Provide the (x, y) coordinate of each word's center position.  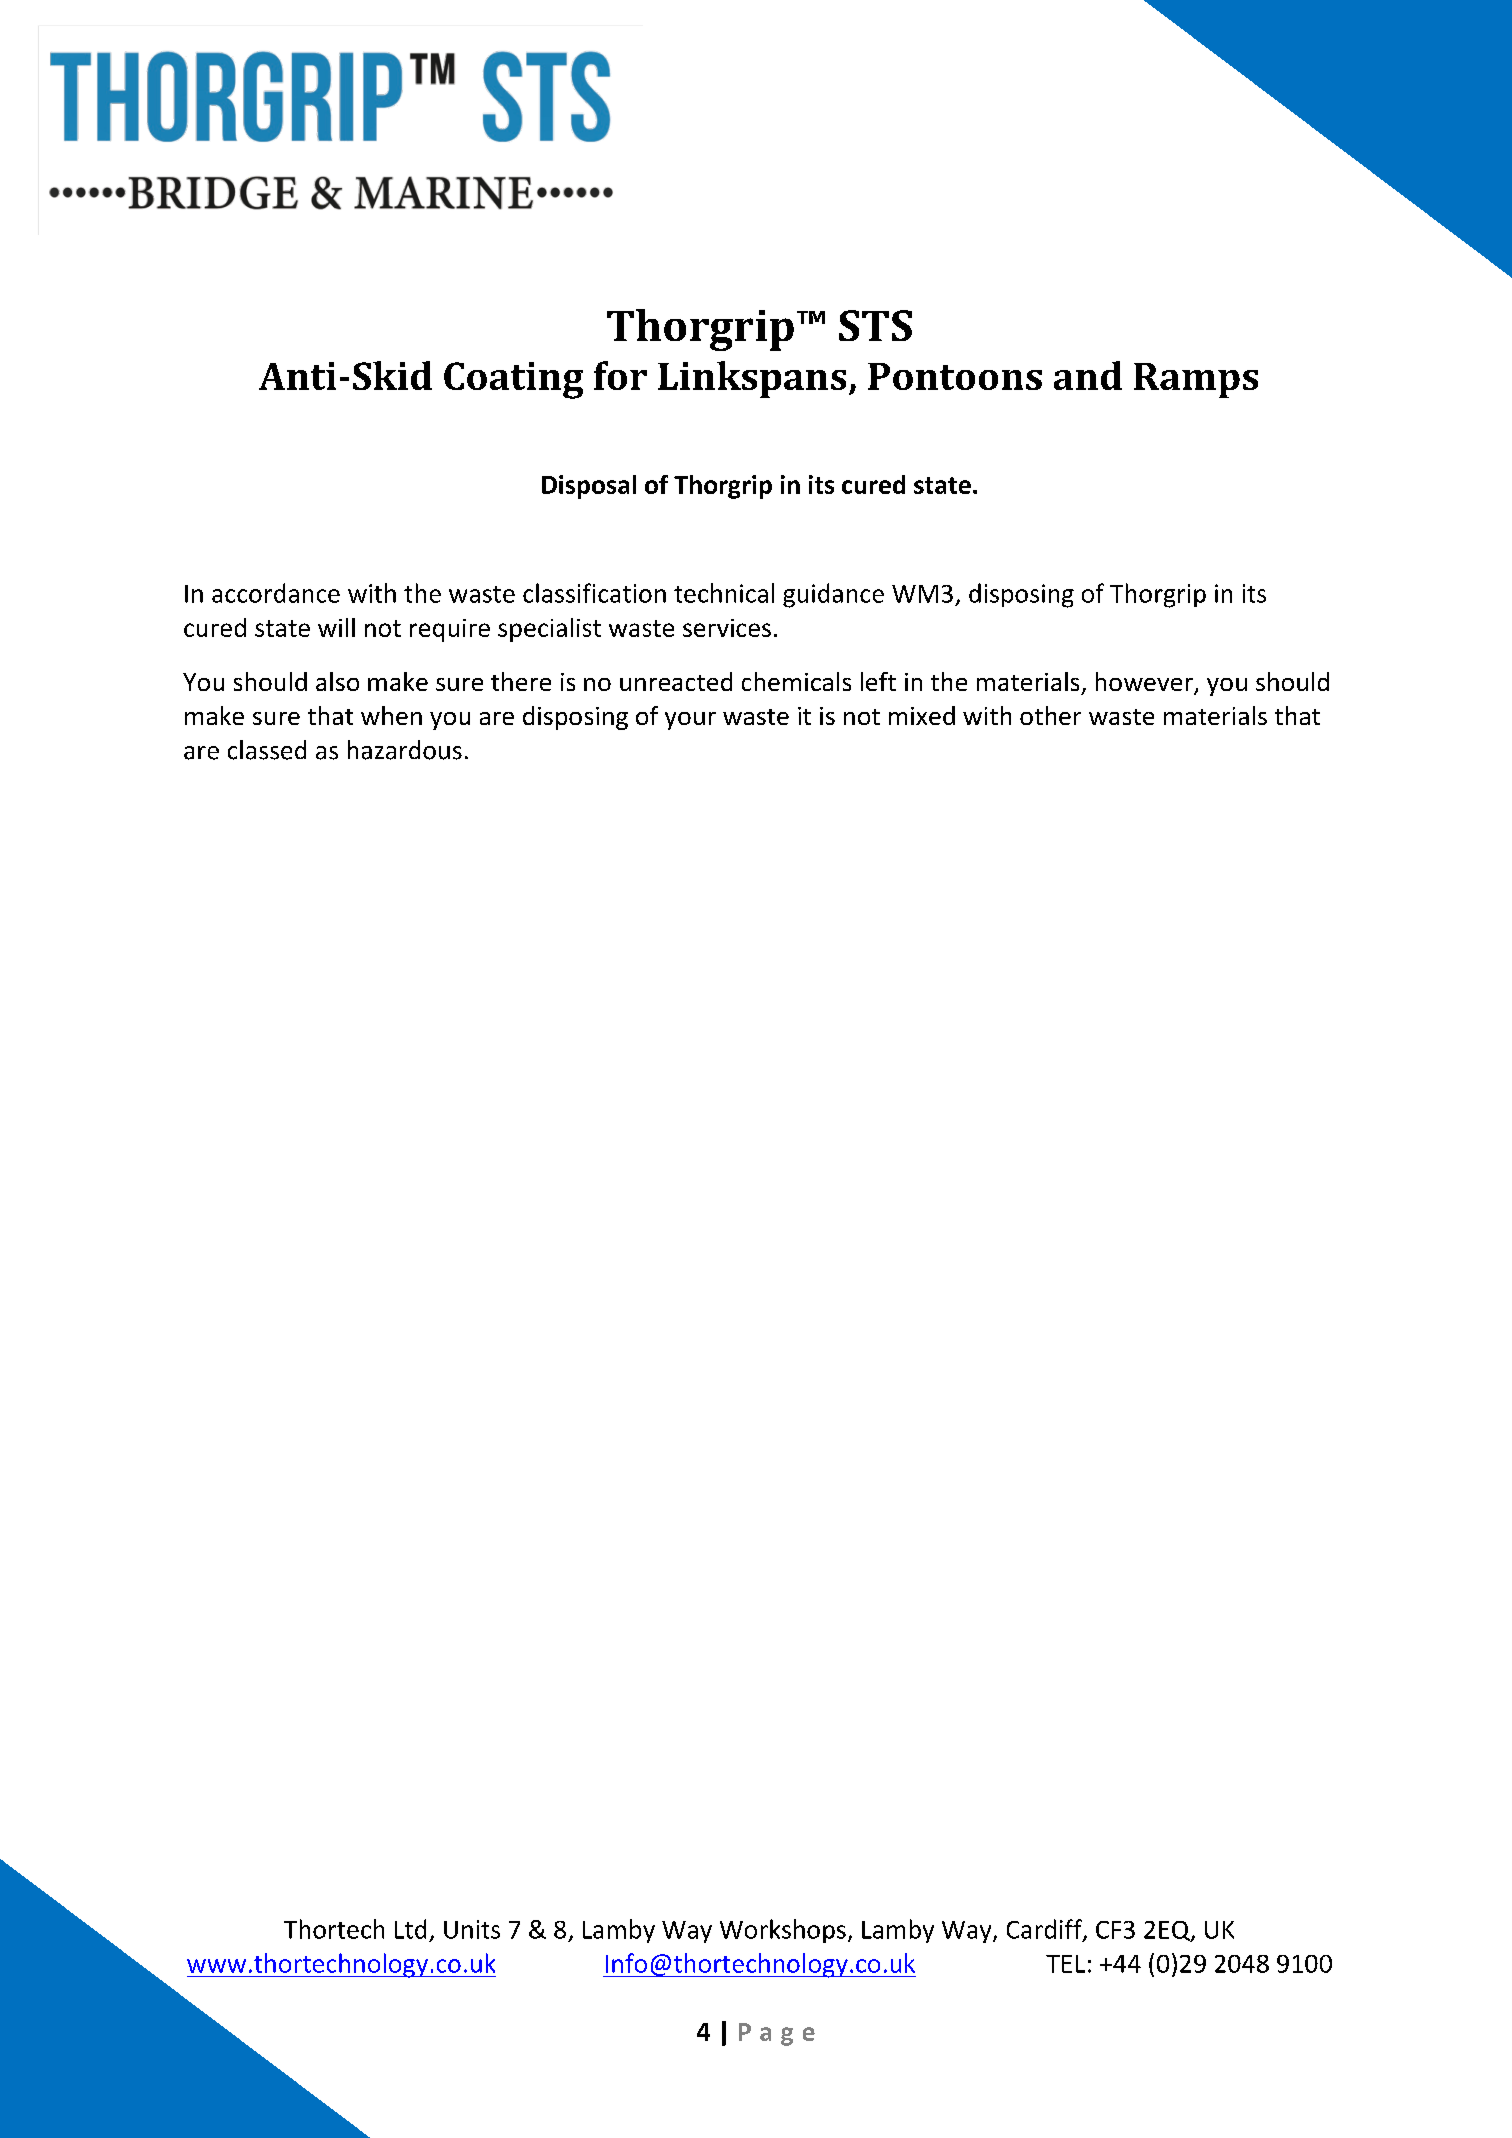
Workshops (783, 1931)
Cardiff (1045, 1930)
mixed (922, 715)
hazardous (405, 750)
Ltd (410, 1929)
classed (267, 750)
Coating (513, 380)
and (1088, 375)
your (690, 721)
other (1050, 715)
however (1145, 683)
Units (472, 1929)
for (620, 375)
